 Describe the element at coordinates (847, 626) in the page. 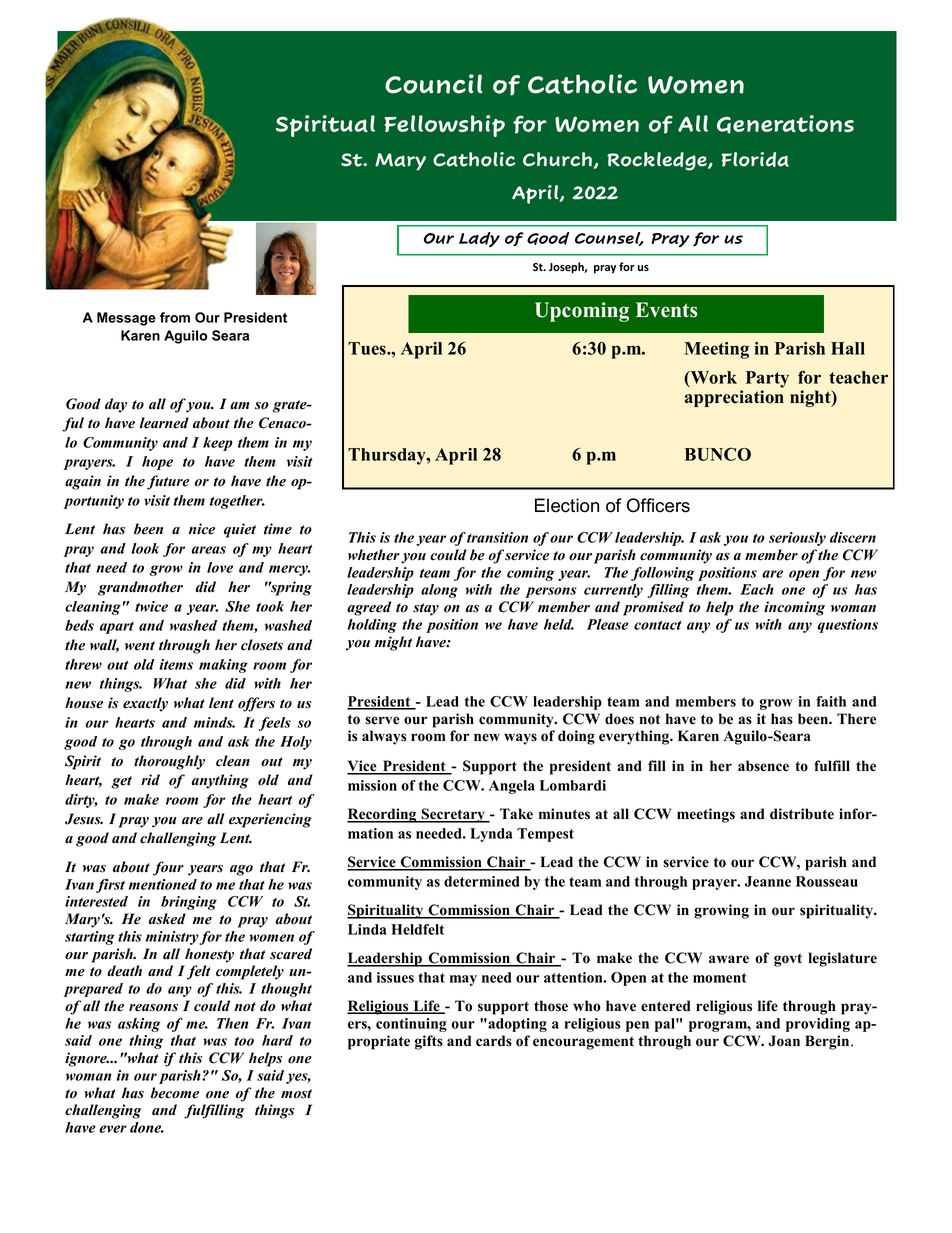

I see `questions` at that location.
